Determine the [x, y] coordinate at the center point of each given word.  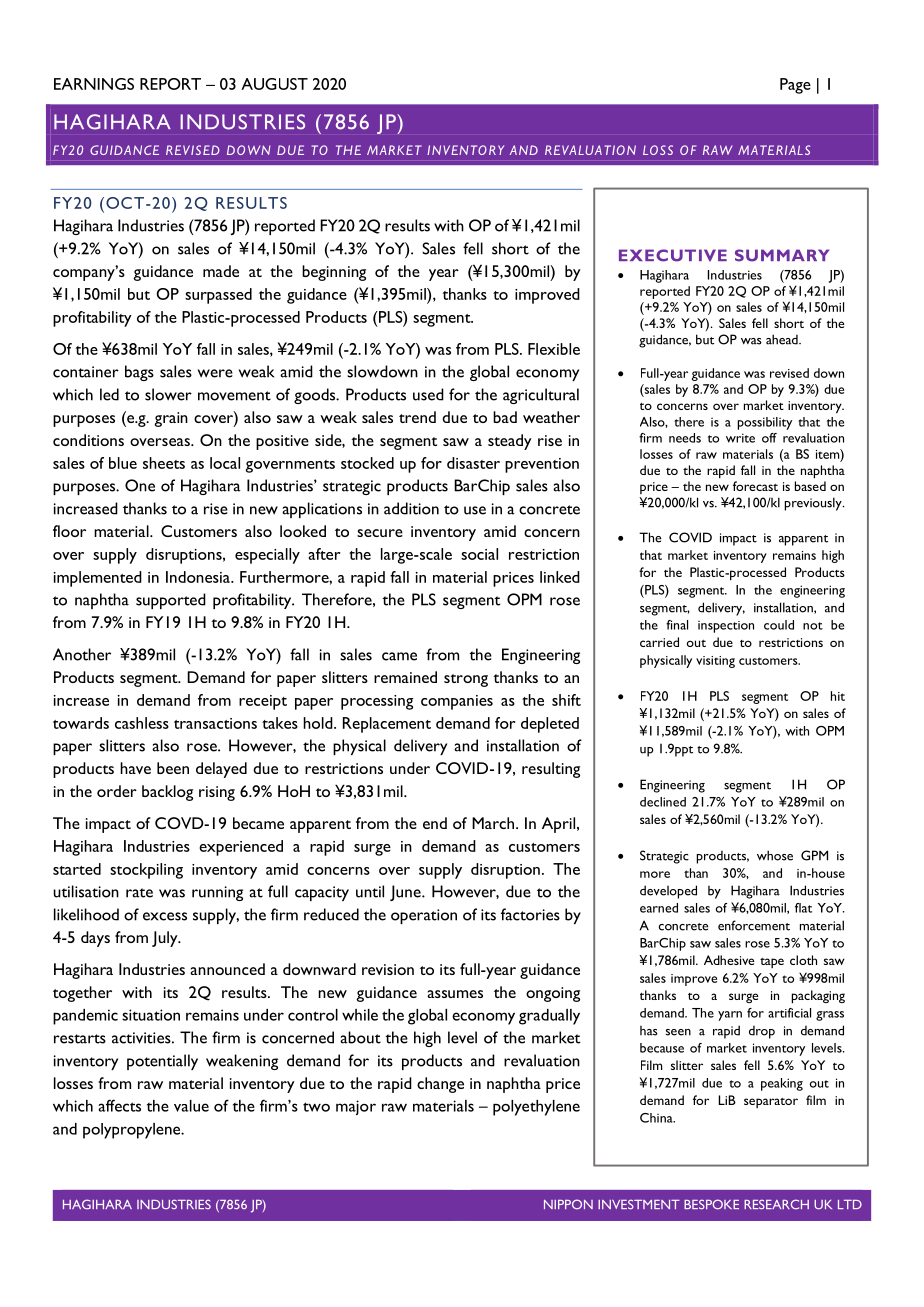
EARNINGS [94, 84]
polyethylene [536, 1108]
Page [795, 86]
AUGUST [274, 84]
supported [171, 601]
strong [466, 680]
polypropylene [133, 1131]
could [779, 625]
